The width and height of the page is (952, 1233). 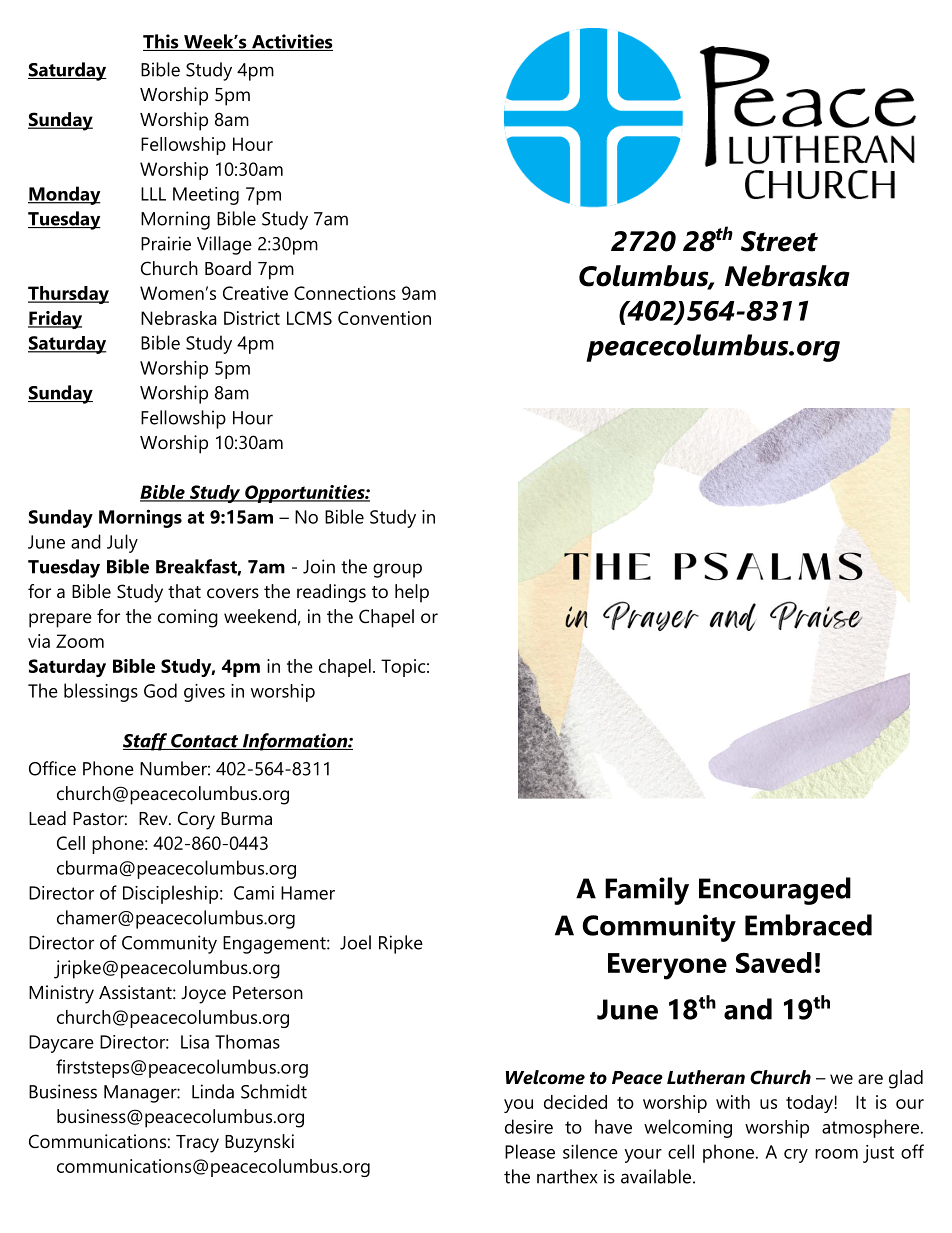 What do you see at coordinates (530, 1151) in the page?
I see `Please` at bounding box center [530, 1151].
